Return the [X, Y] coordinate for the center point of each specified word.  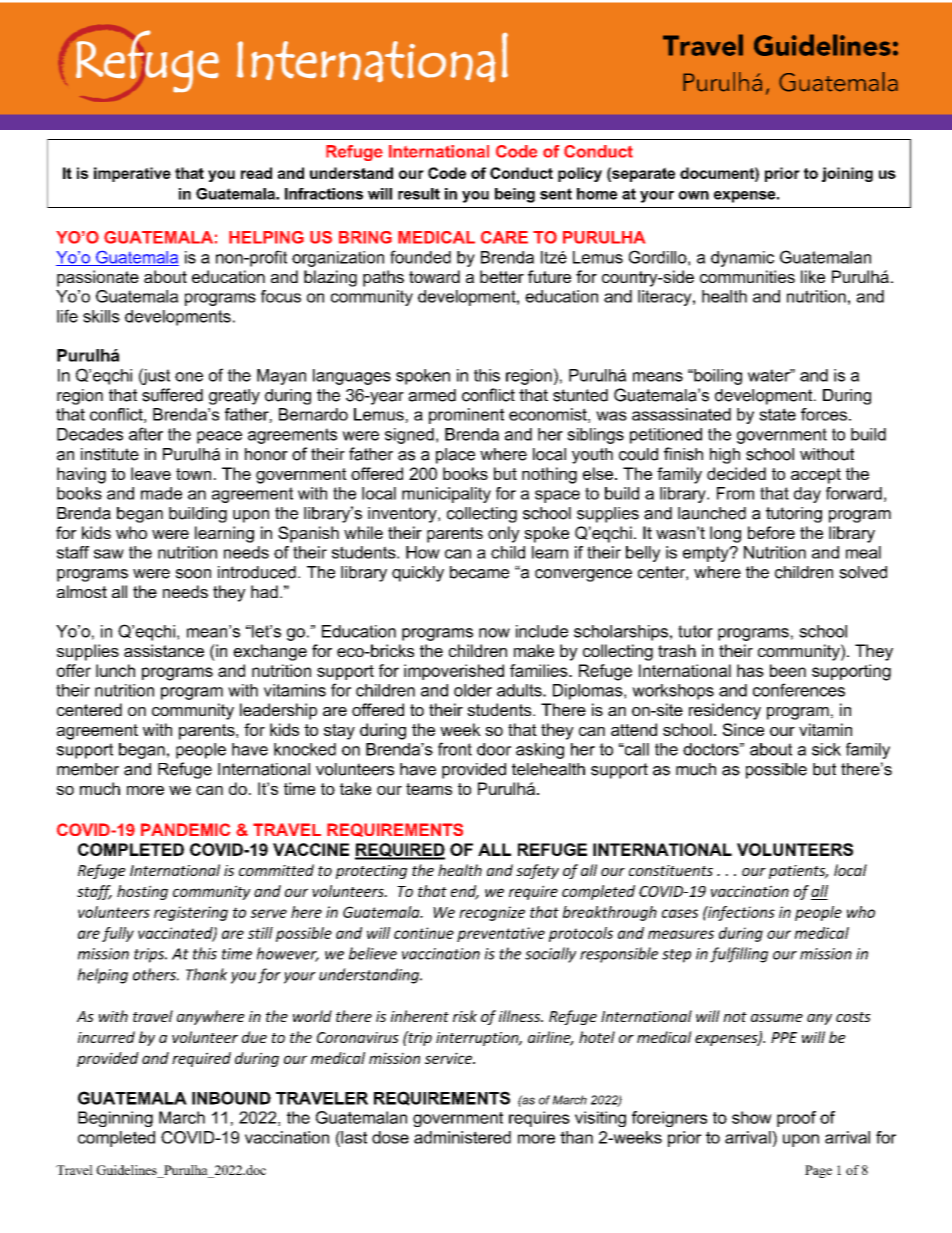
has [750, 670]
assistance [164, 650]
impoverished [454, 672]
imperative [132, 174]
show [752, 1117]
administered [462, 1137]
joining [847, 174]
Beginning [115, 1119]
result [419, 194]
